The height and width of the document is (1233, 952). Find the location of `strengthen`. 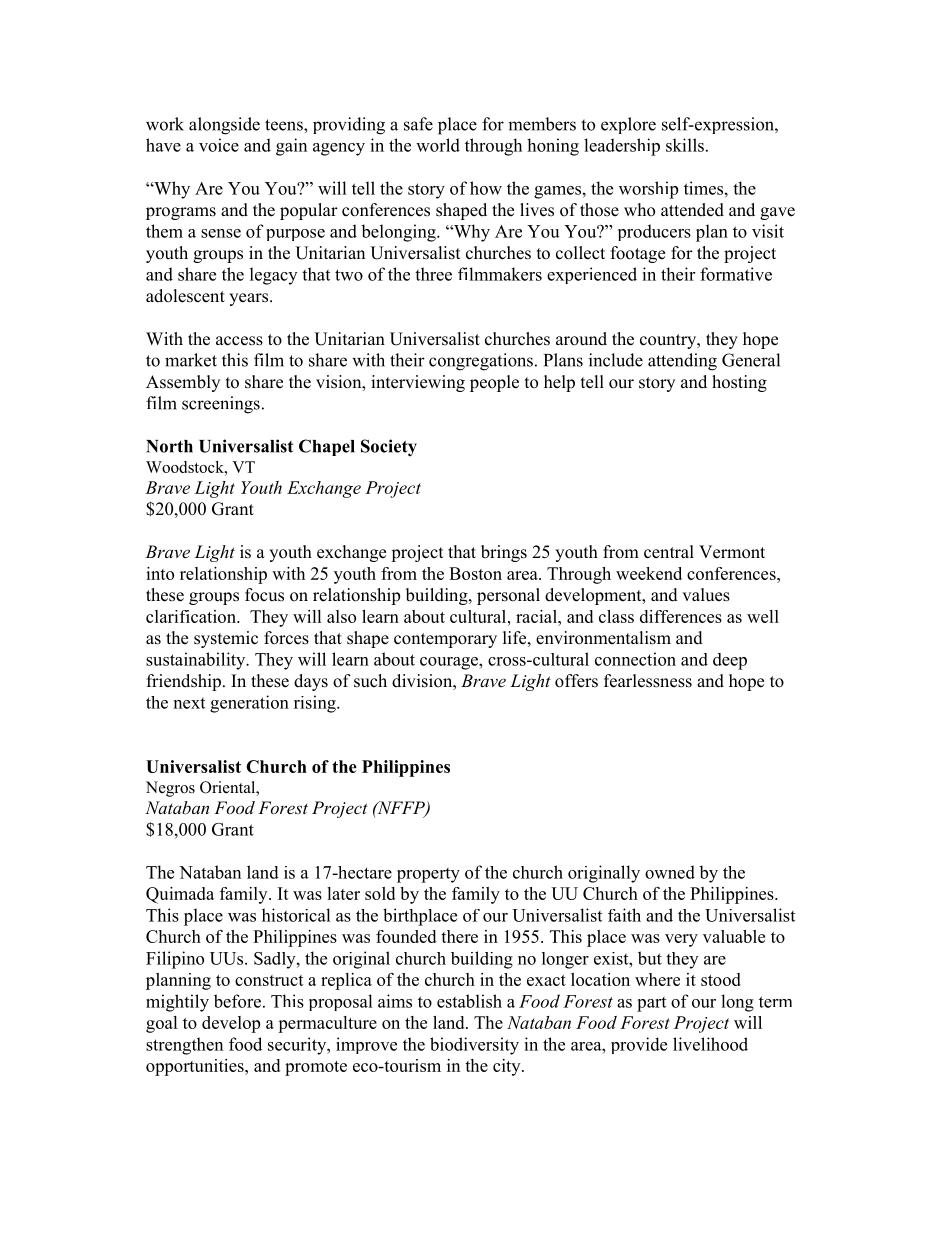

strengthen is located at coordinates (184, 1046).
